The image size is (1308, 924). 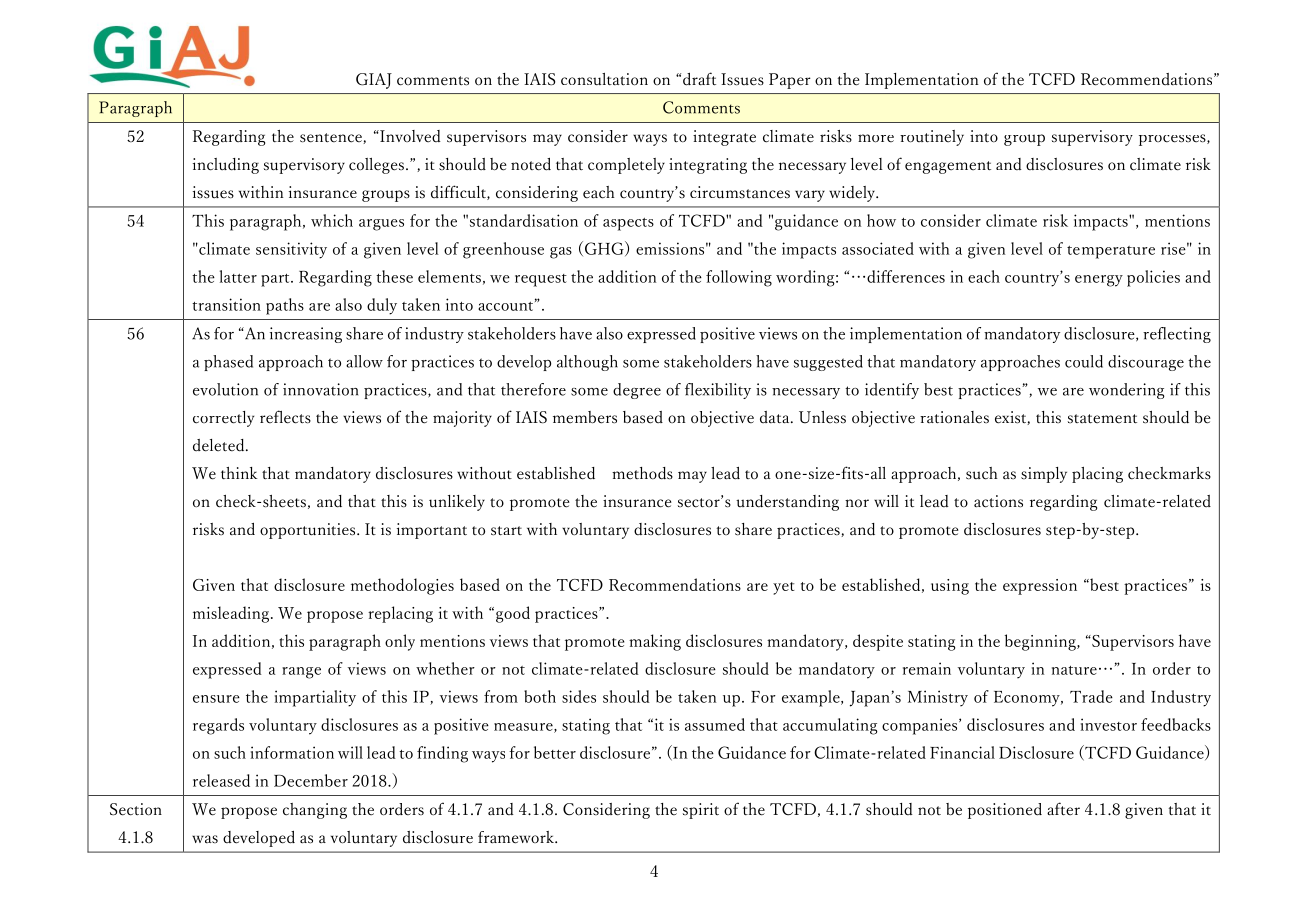 What do you see at coordinates (239, 473) in the screenshot?
I see `think` at bounding box center [239, 473].
